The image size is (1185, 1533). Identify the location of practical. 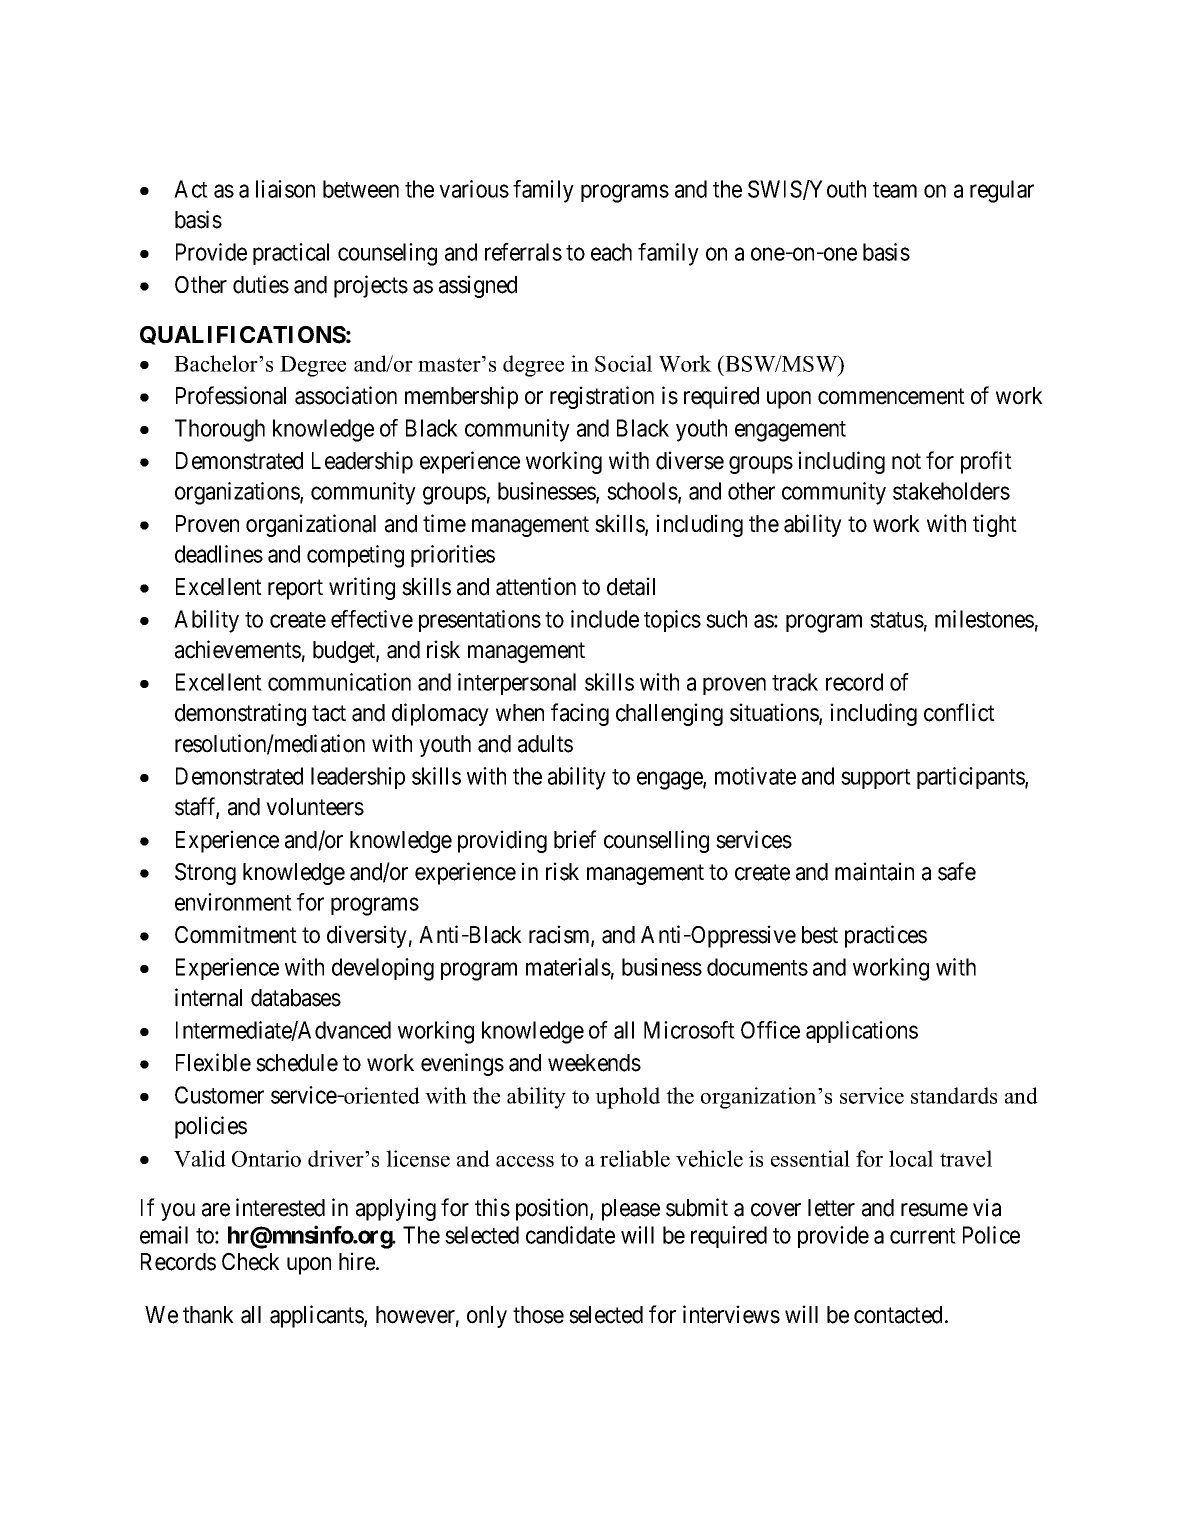
(291, 254).
